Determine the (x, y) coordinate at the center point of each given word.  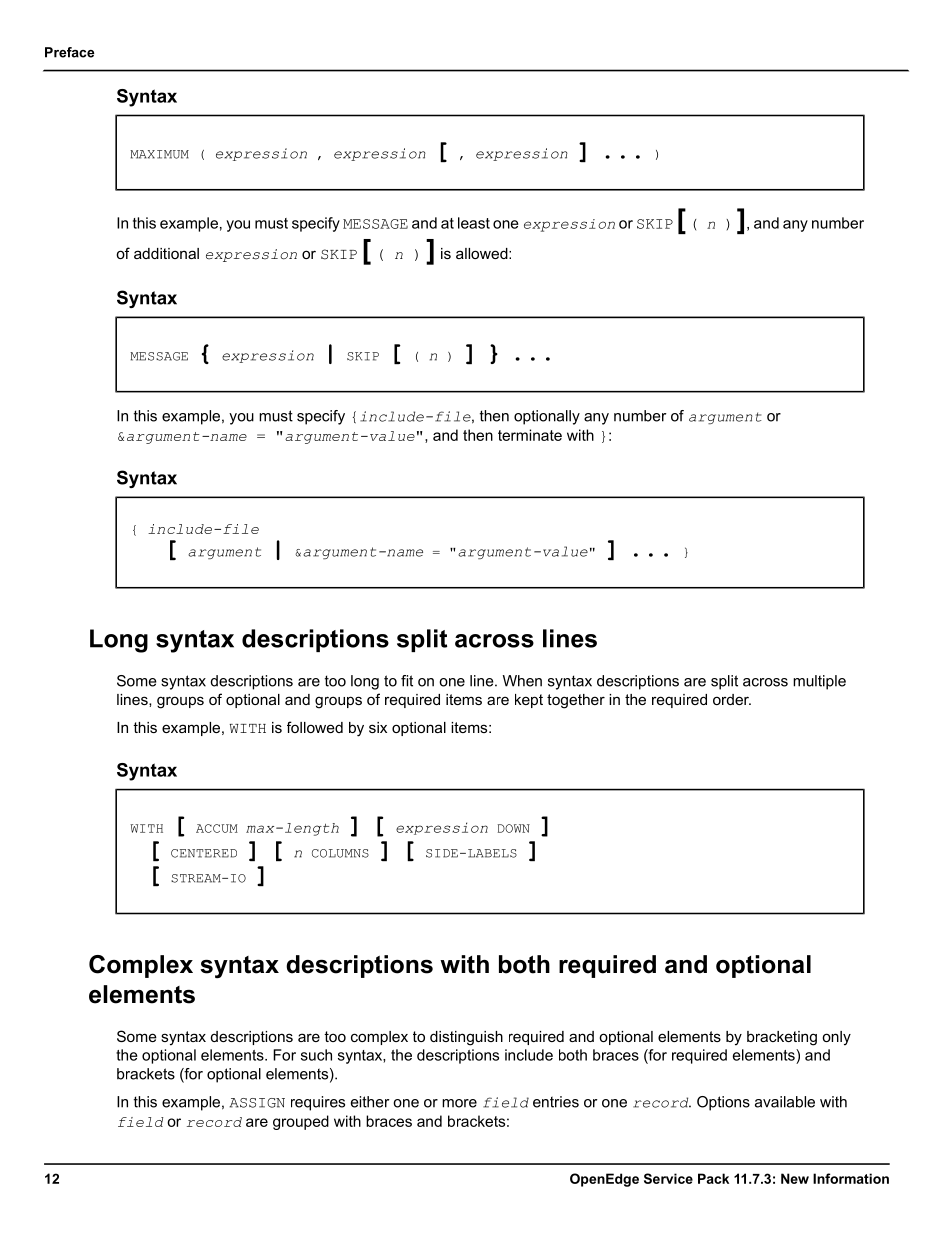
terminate (530, 435)
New (795, 1178)
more (459, 1103)
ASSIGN (257, 1103)
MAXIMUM (159, 154)
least (474, 223)
